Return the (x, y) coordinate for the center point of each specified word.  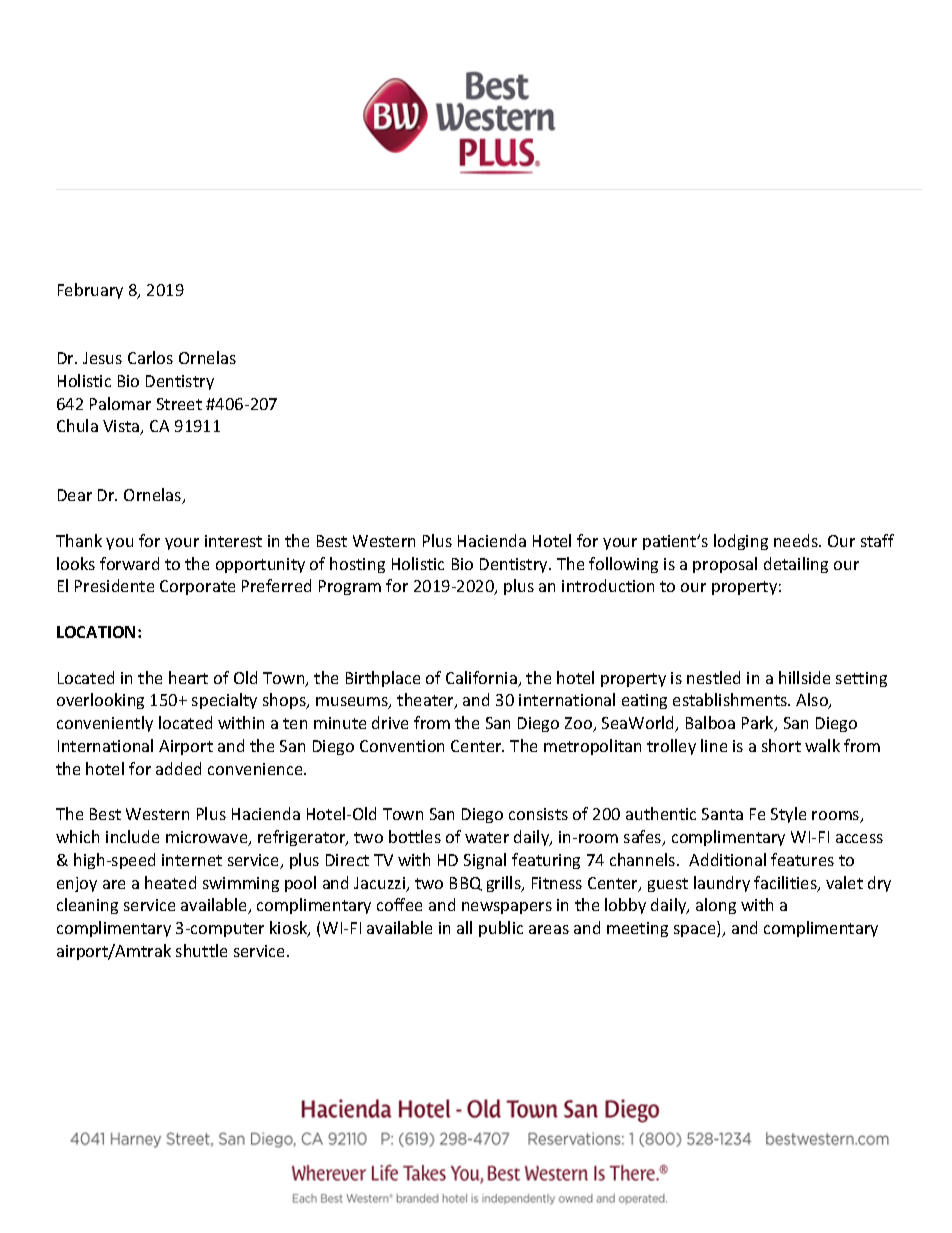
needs (797, 540)
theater (426, 701)
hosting (357, 565)
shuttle (201, 950)
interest (233, 541)
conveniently (105, 724)
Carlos (150, 357)
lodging (741, 542)
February (90, 291)
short (781, 745)
